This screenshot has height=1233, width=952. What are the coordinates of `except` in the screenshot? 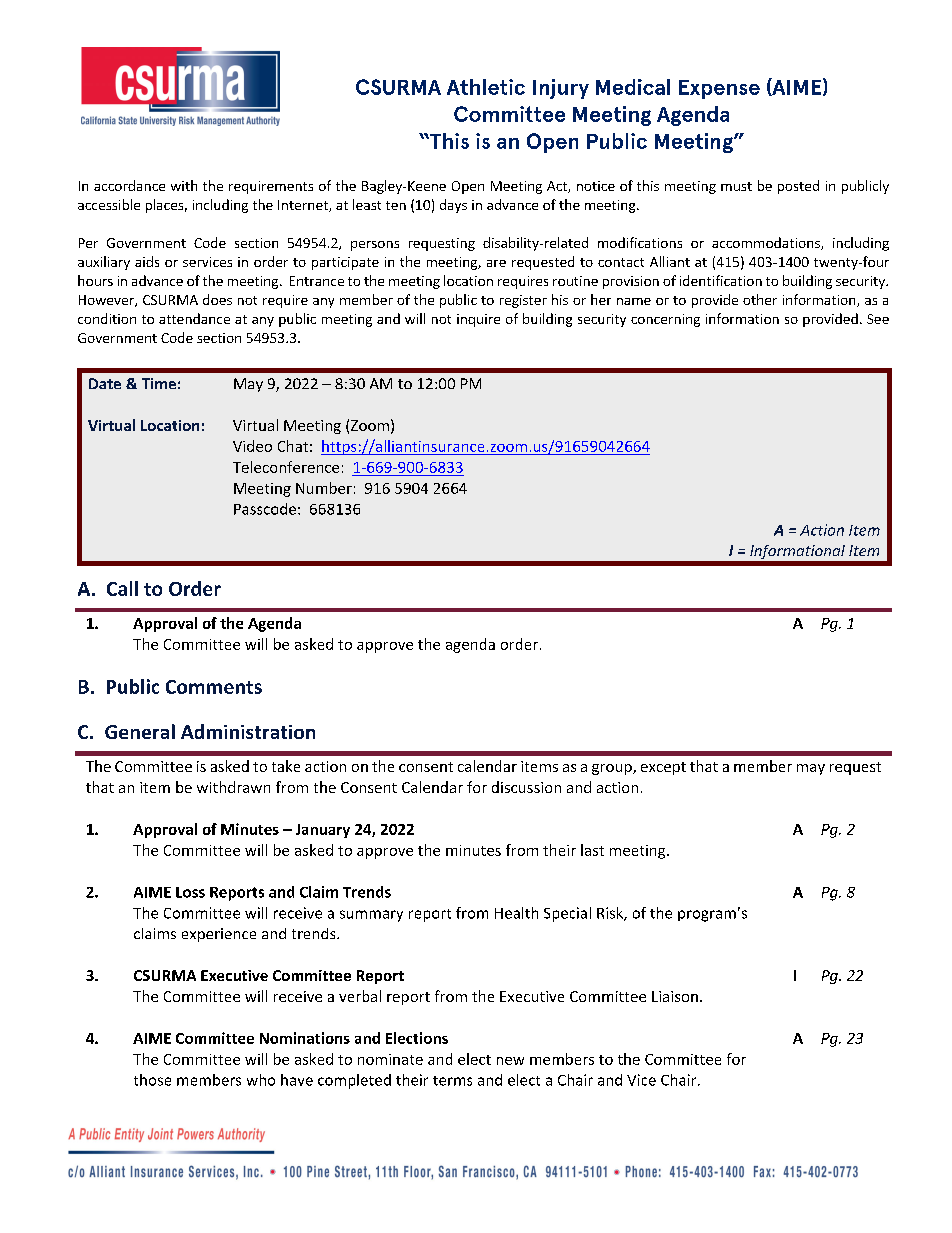 It's located at (663, 768).
